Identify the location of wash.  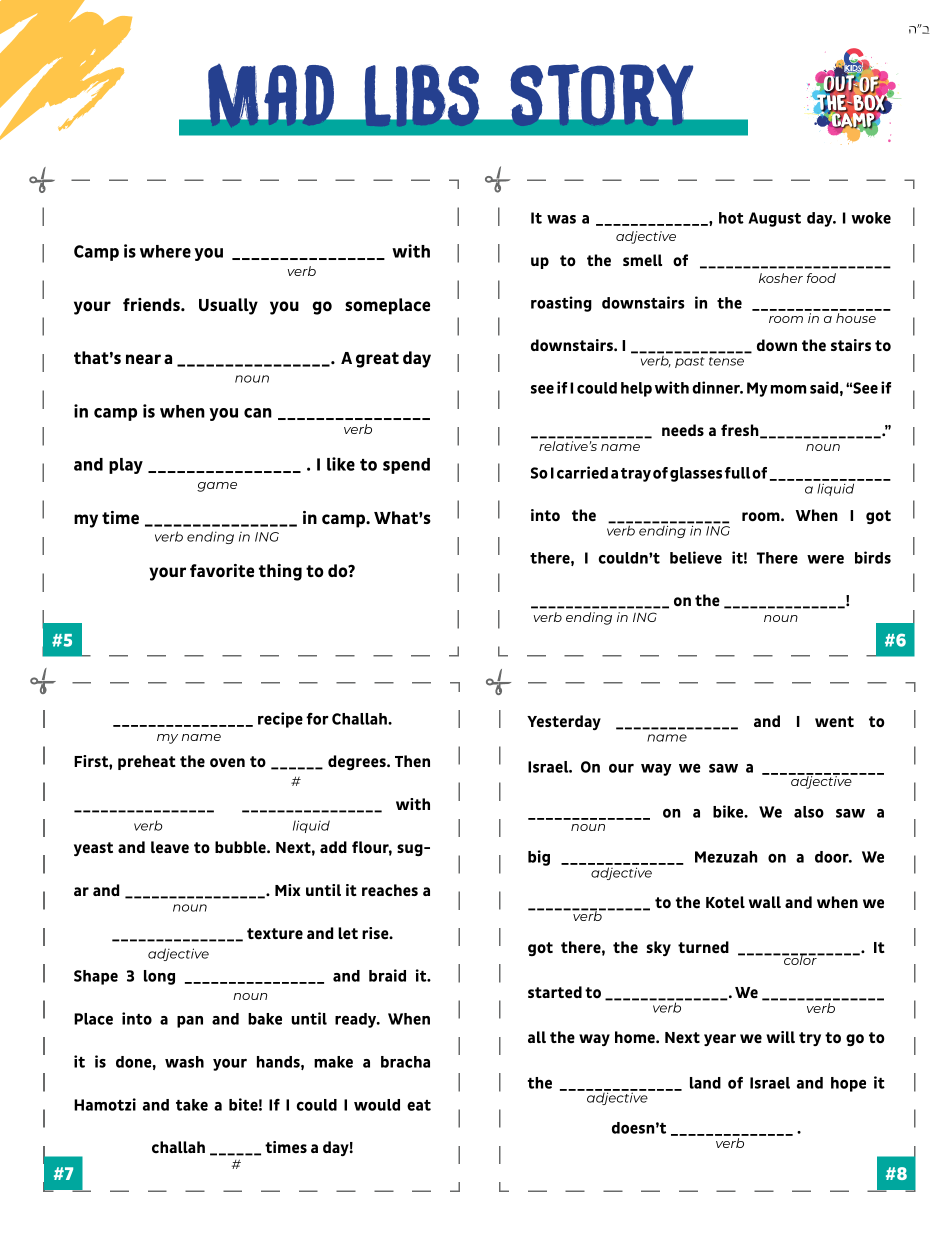
(184, 1062).
